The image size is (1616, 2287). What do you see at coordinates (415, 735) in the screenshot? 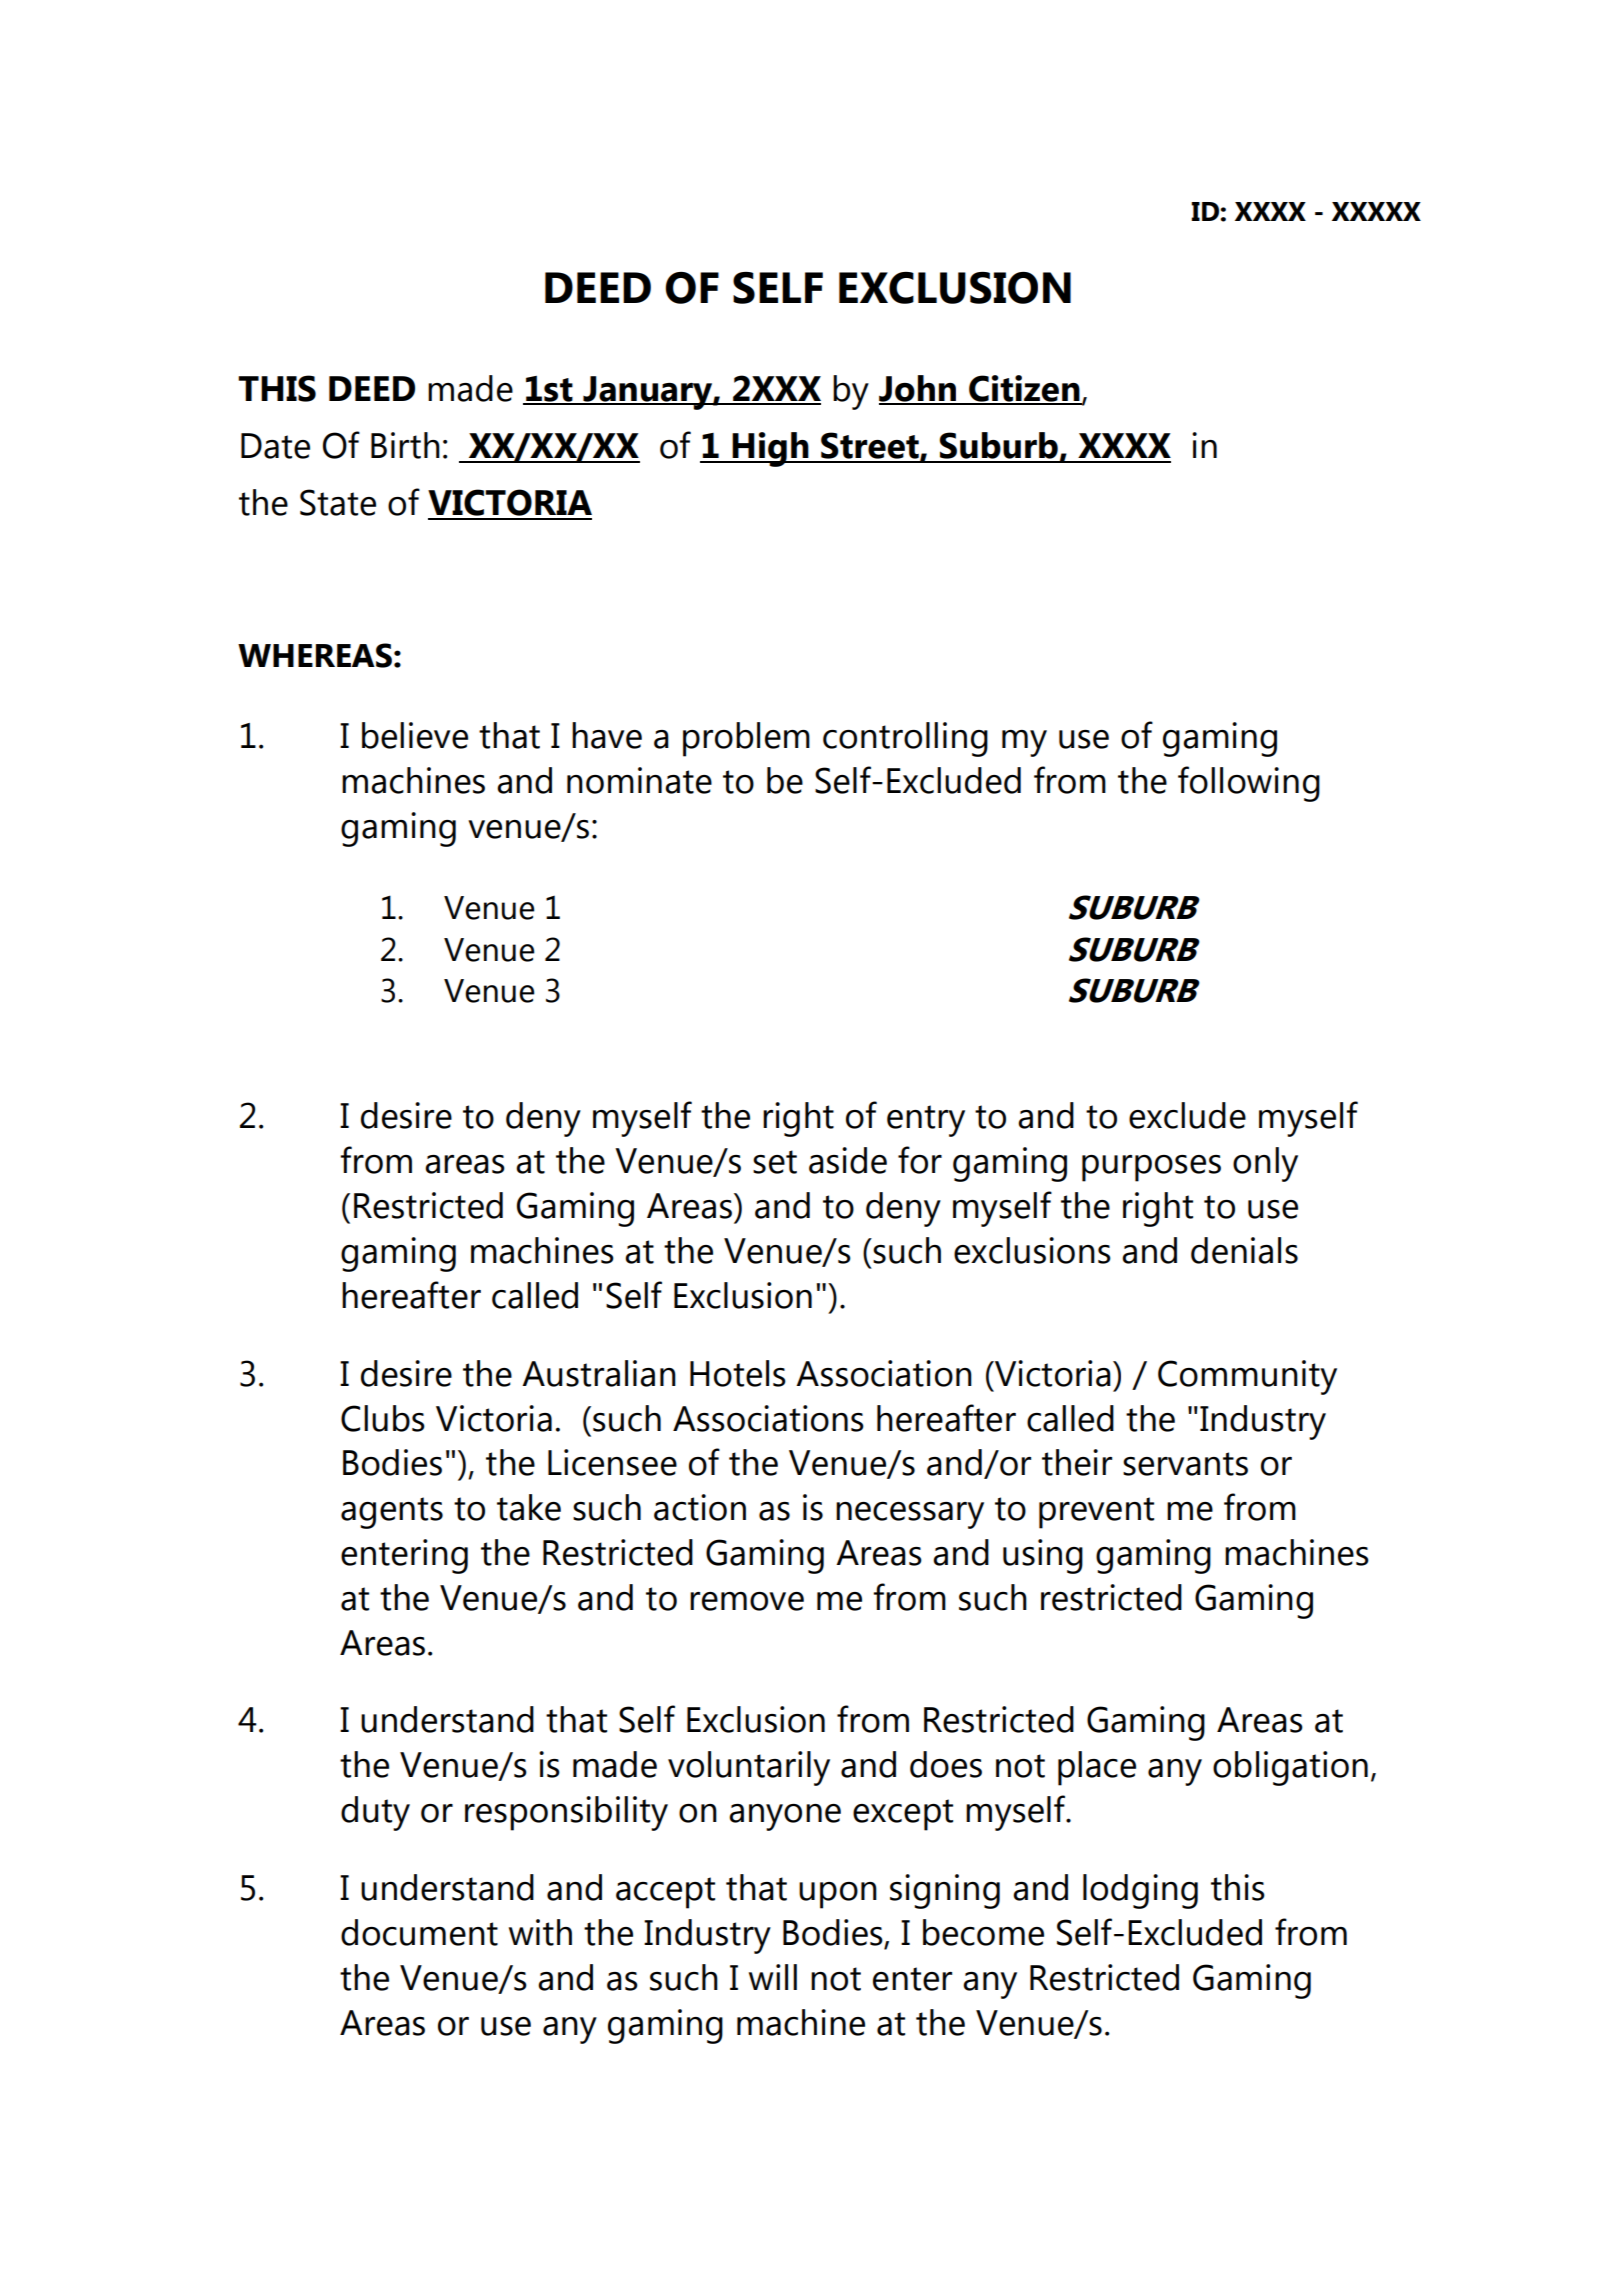
I see `believe` at bounding box center [415, 735].
